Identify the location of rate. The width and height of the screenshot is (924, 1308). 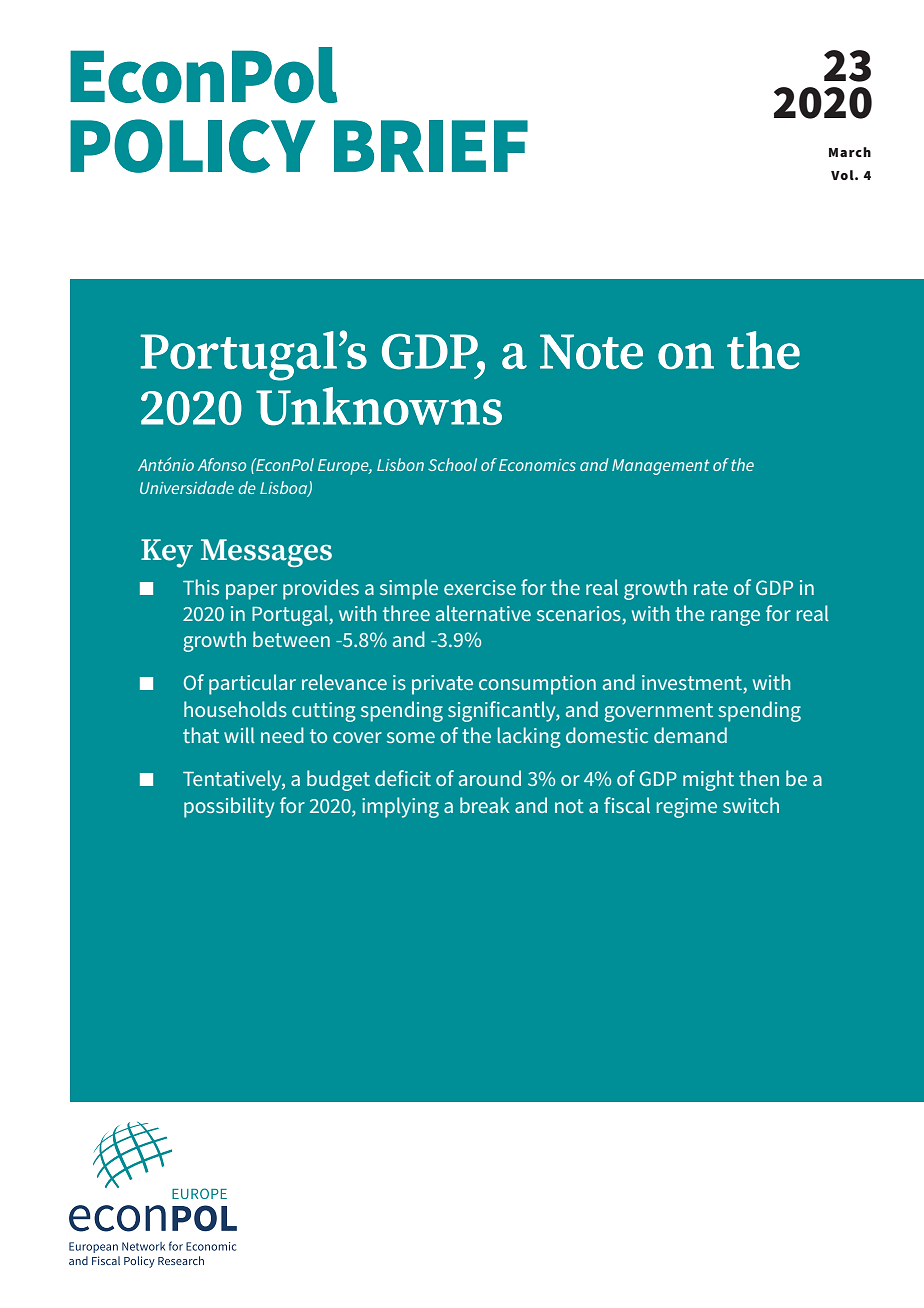
(711, 588).
